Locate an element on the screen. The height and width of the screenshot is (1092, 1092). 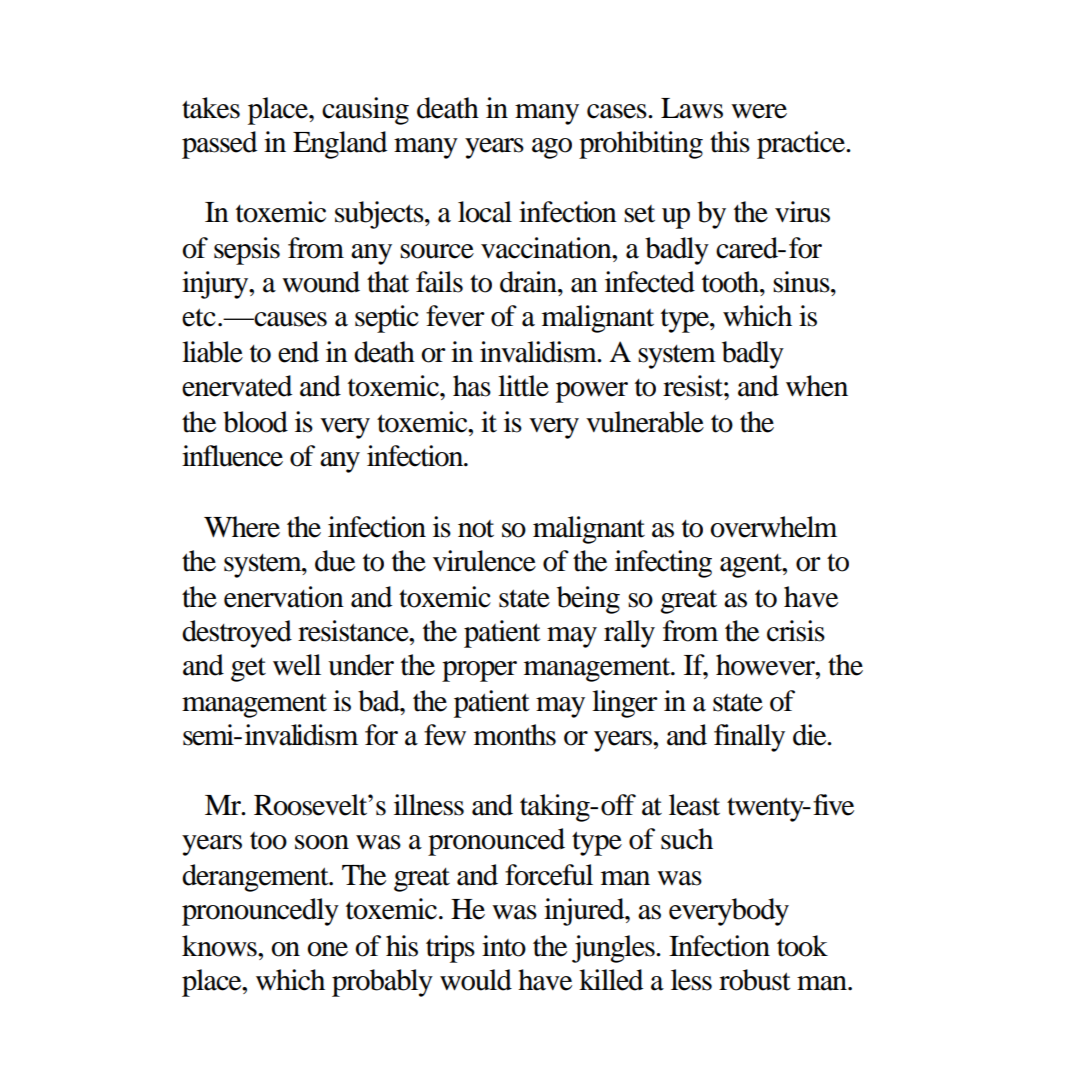
overwhelm is located at coordinates (773, 527).
